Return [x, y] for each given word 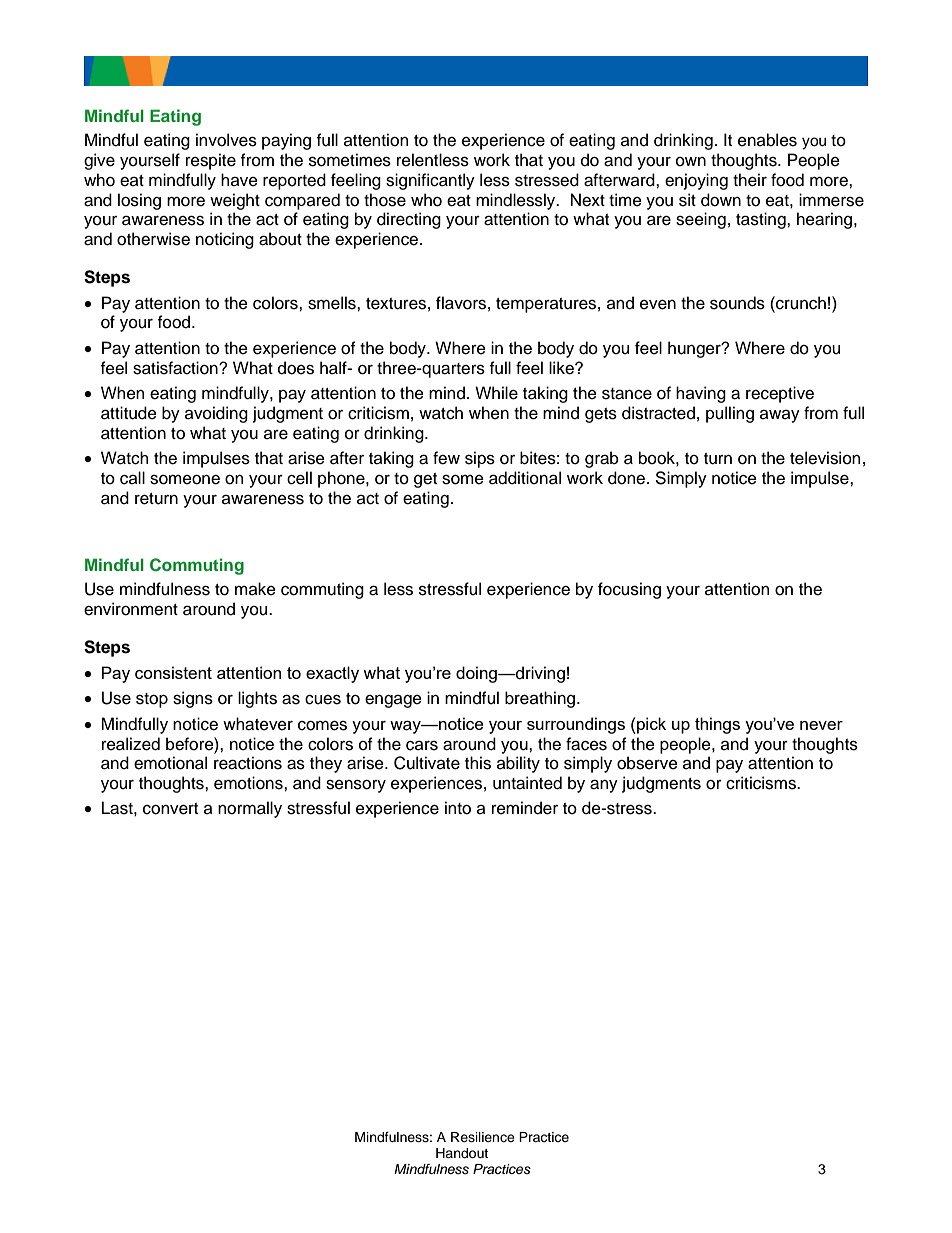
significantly [430, 181]
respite [211, 161]
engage [393, 701]
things [717, 725]
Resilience [483, 1137]
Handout [462, 1153]
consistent [173, 672]
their [750, 180]
